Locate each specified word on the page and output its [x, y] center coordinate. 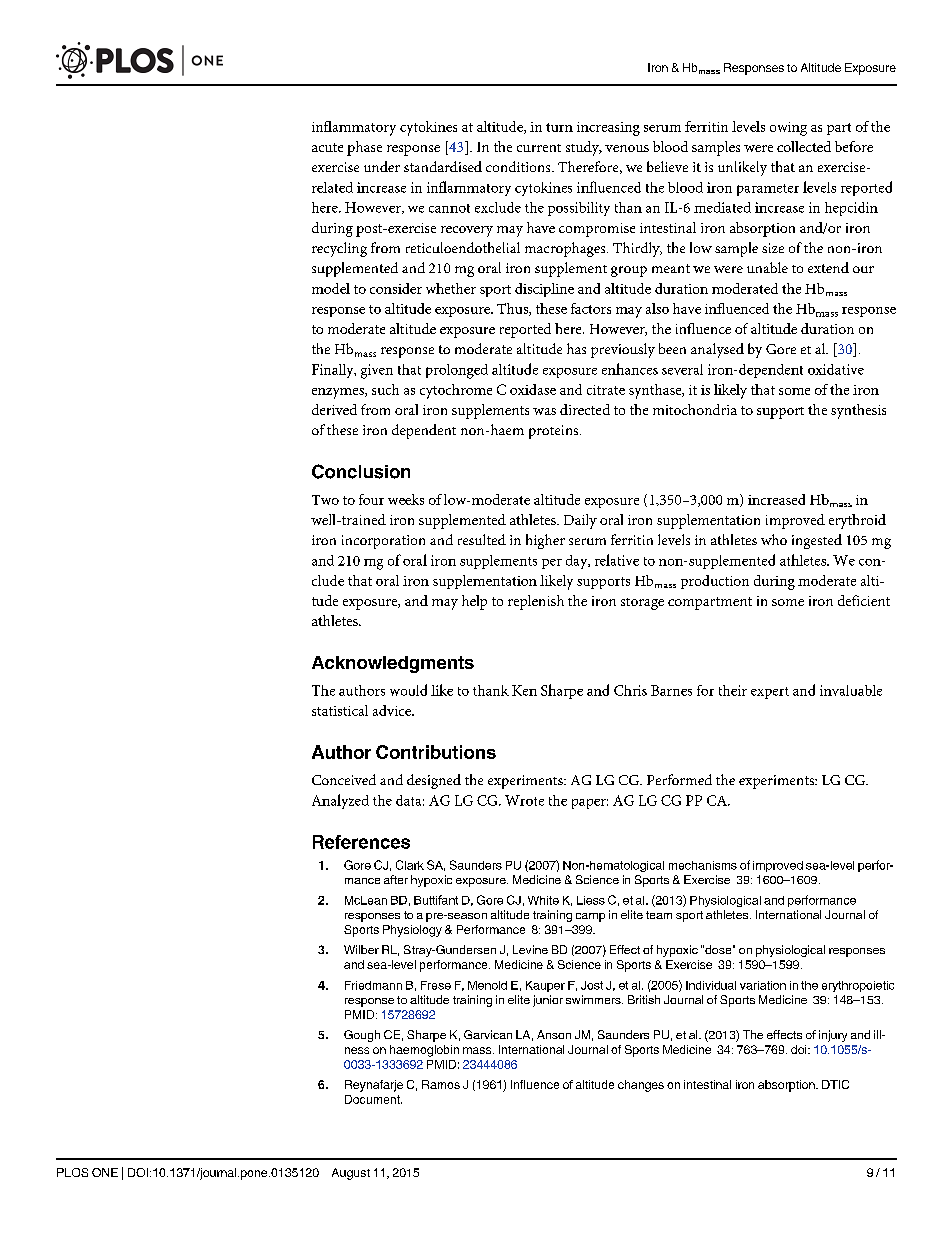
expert [770, 693]
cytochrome [456, 391]
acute [327, 147]
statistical [340, 710]
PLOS [72, 1172]
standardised [443, 166]
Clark [410, 865]
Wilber [361, 949]
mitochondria [695, 409]
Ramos [441, 1084]
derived [334, 409]
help [474, 602]
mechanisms [703, 865]
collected [804, 146]
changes [641, 1086]
